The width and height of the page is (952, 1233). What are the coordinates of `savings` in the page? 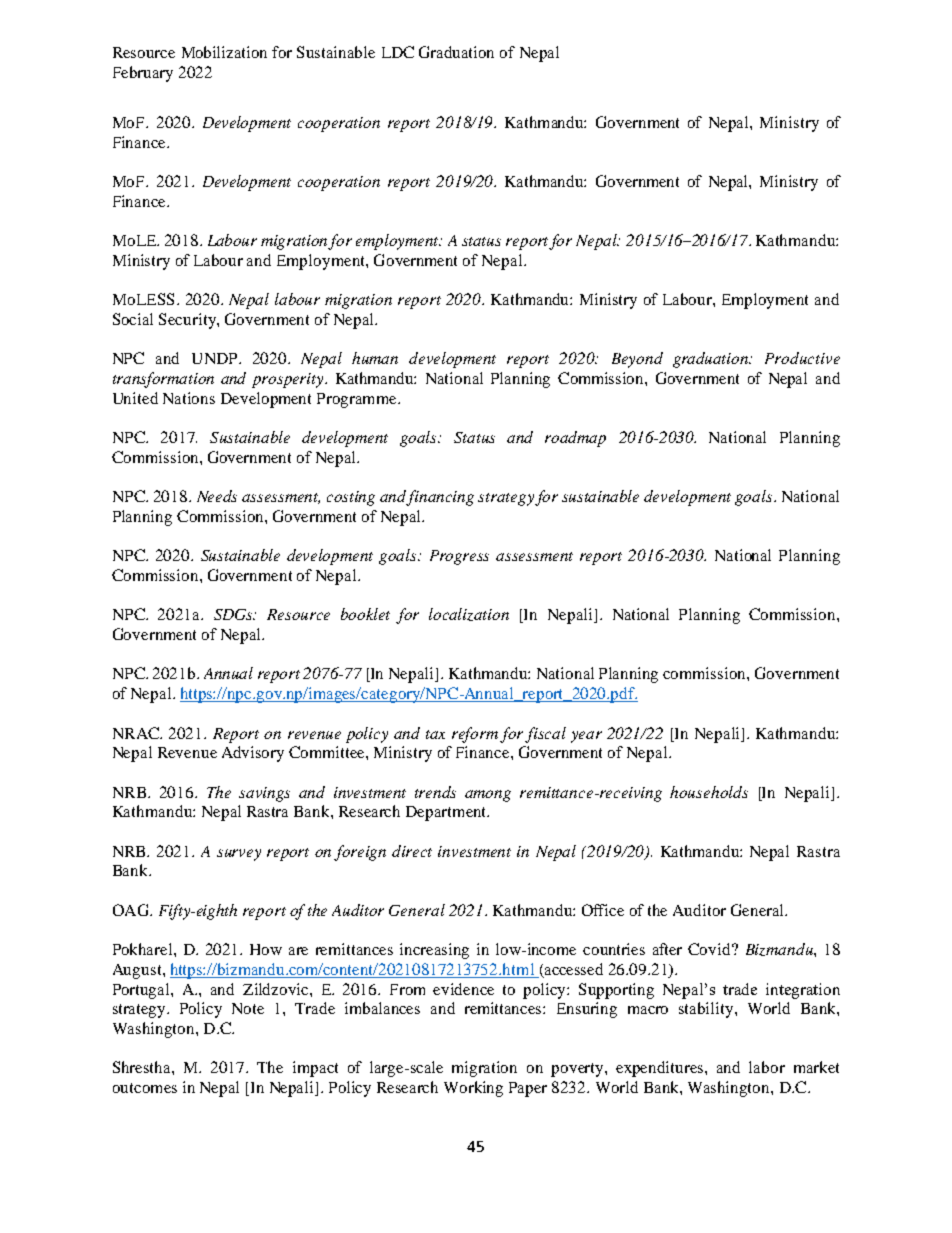 It's located at (264, 794).
